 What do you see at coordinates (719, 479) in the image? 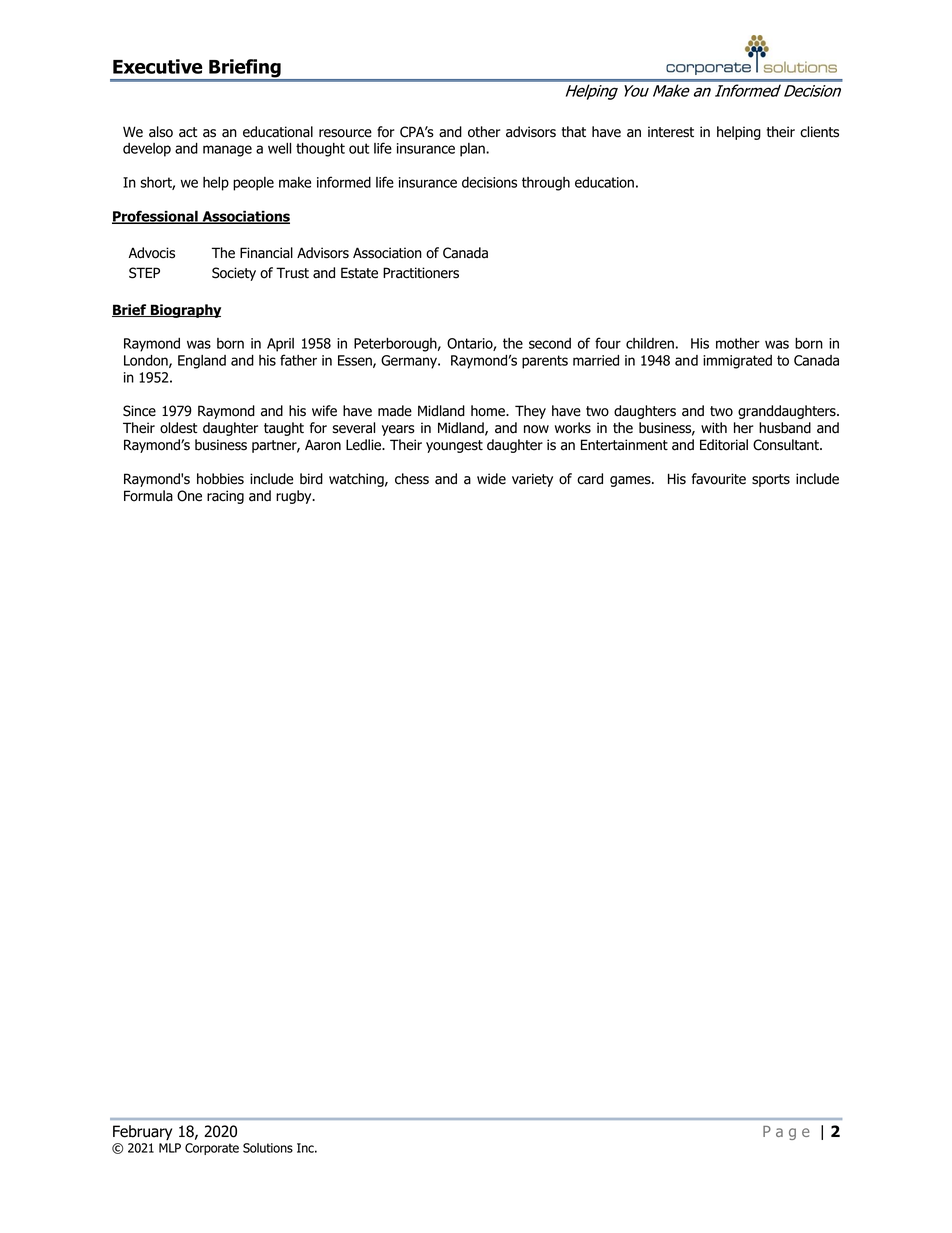
I see `favourite` at bounding box center [719, 479].
